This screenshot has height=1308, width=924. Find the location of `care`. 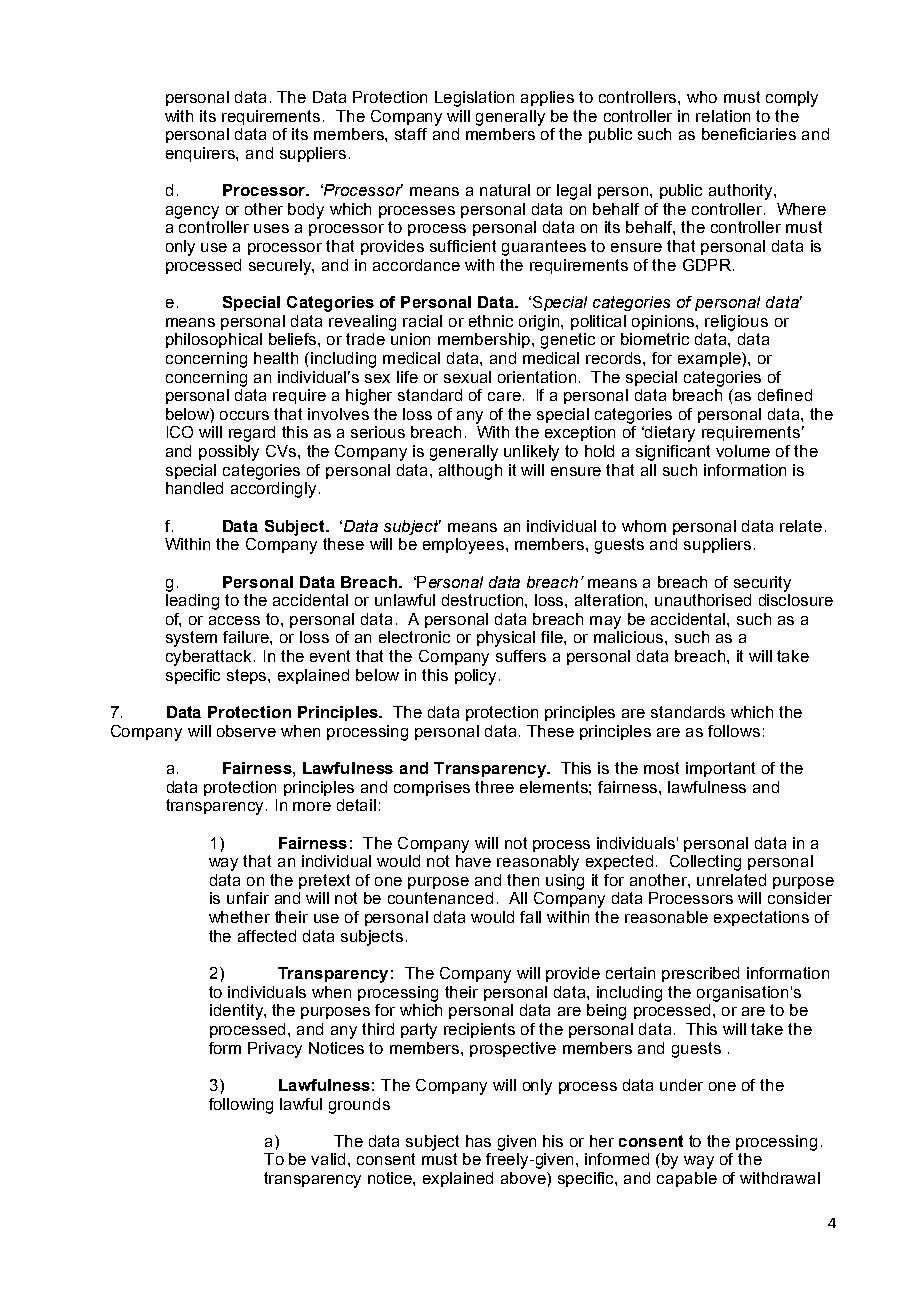

care is located at coordinates (504, 396).
